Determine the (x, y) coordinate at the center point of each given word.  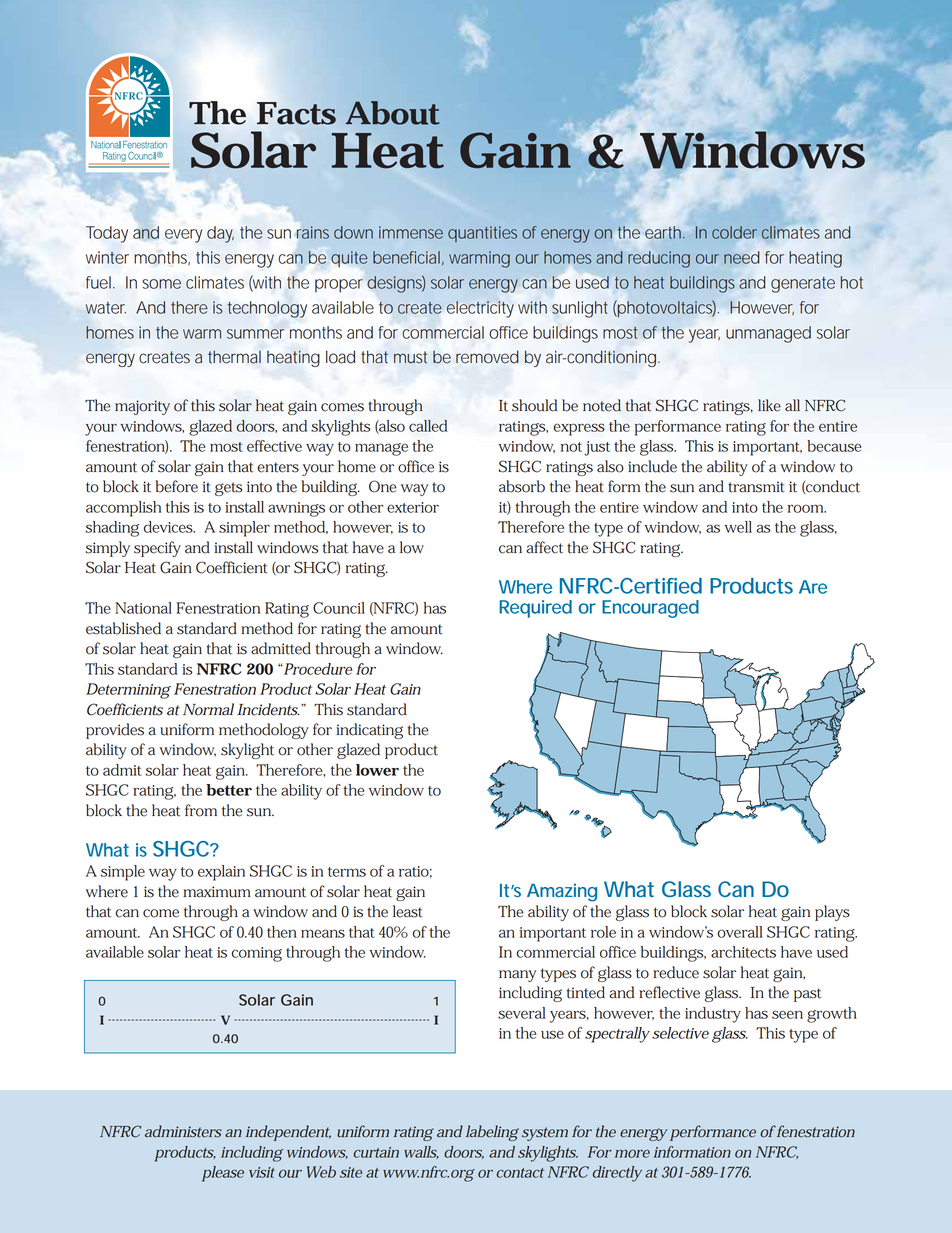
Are (813, 587)
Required (536, 609)
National (143, 608)
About (393, 113)
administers (183, 1131)
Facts (296, 113)
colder (734, 232)
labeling (492, 1133)
